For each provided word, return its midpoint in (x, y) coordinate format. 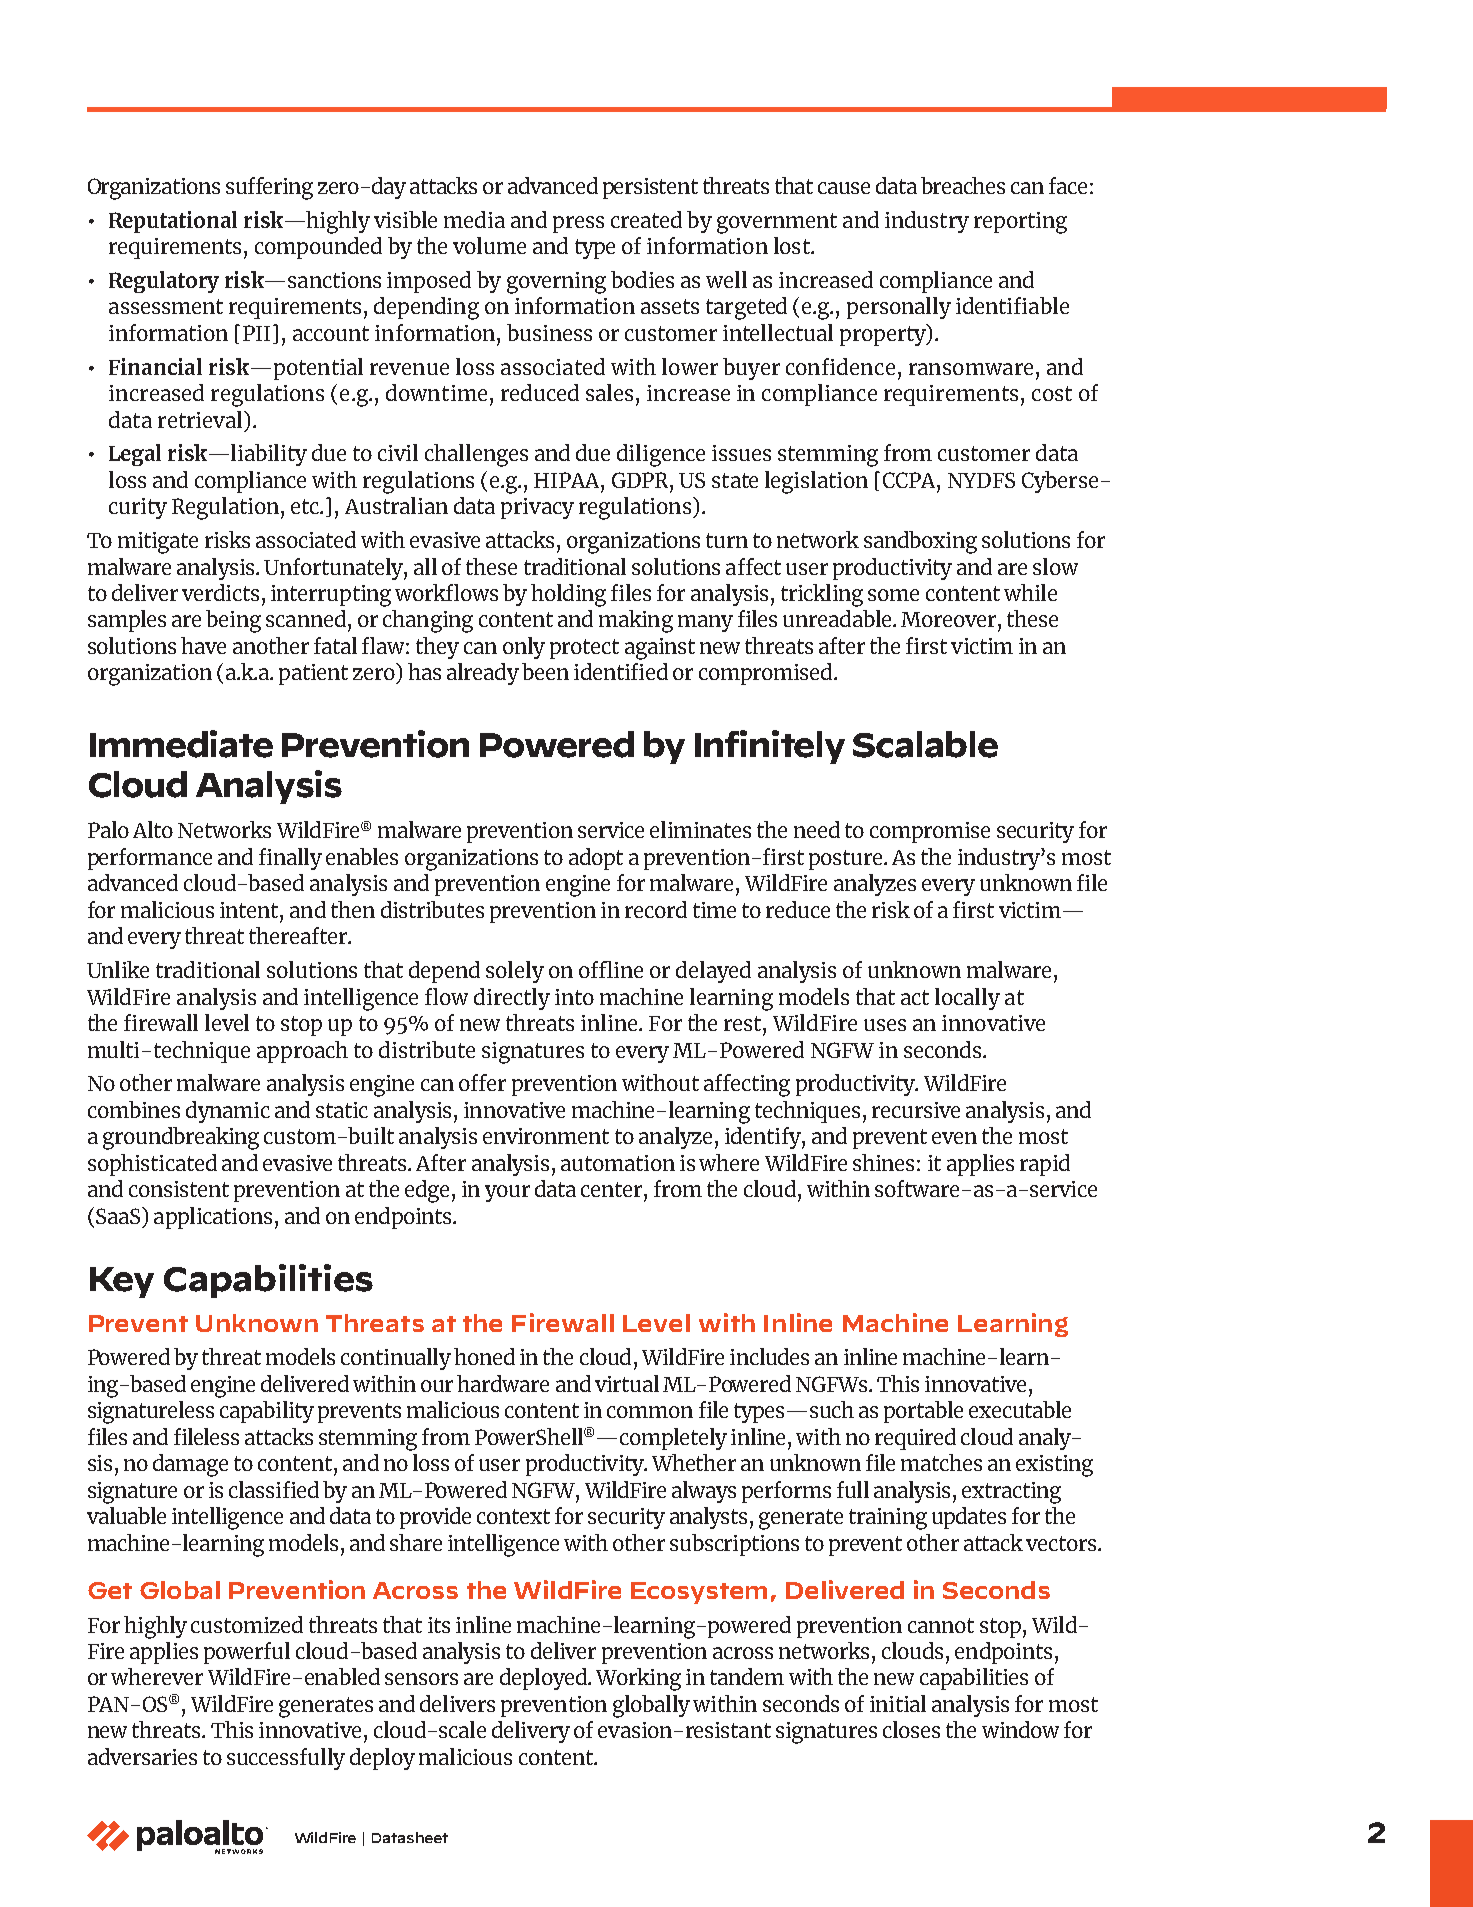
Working (638, 1679)
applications (213, 1218)
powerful (247, 1653)
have (203, 645)
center (613, 1189)
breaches (963, 185)
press (578, 224)
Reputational (173, 222)
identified (621, 671)
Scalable (925, 744)
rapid (1045, 1165)
